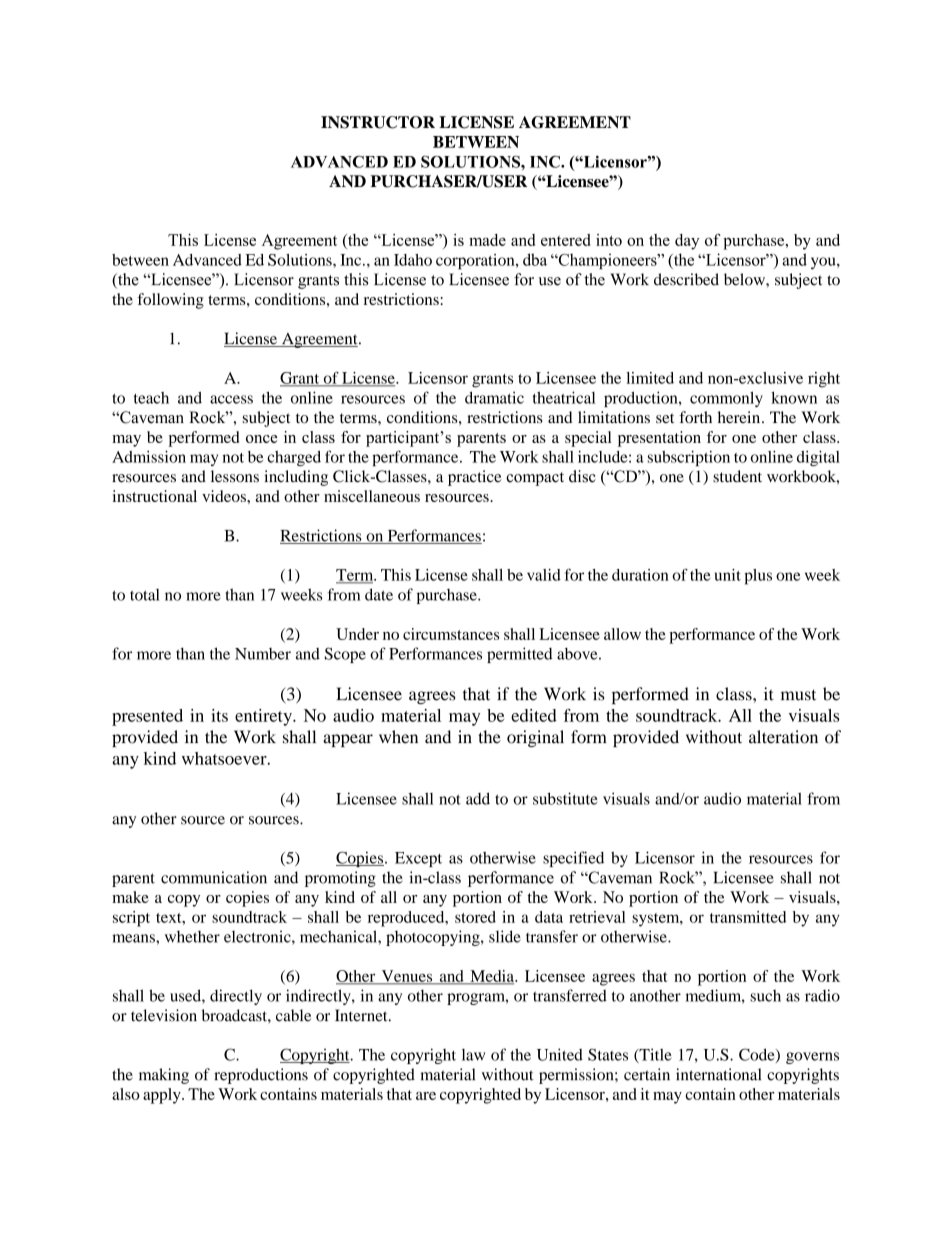 Image resolution: width=952 pixels, height=1233 pixels. I want to click on law, so click(473, 1055).
